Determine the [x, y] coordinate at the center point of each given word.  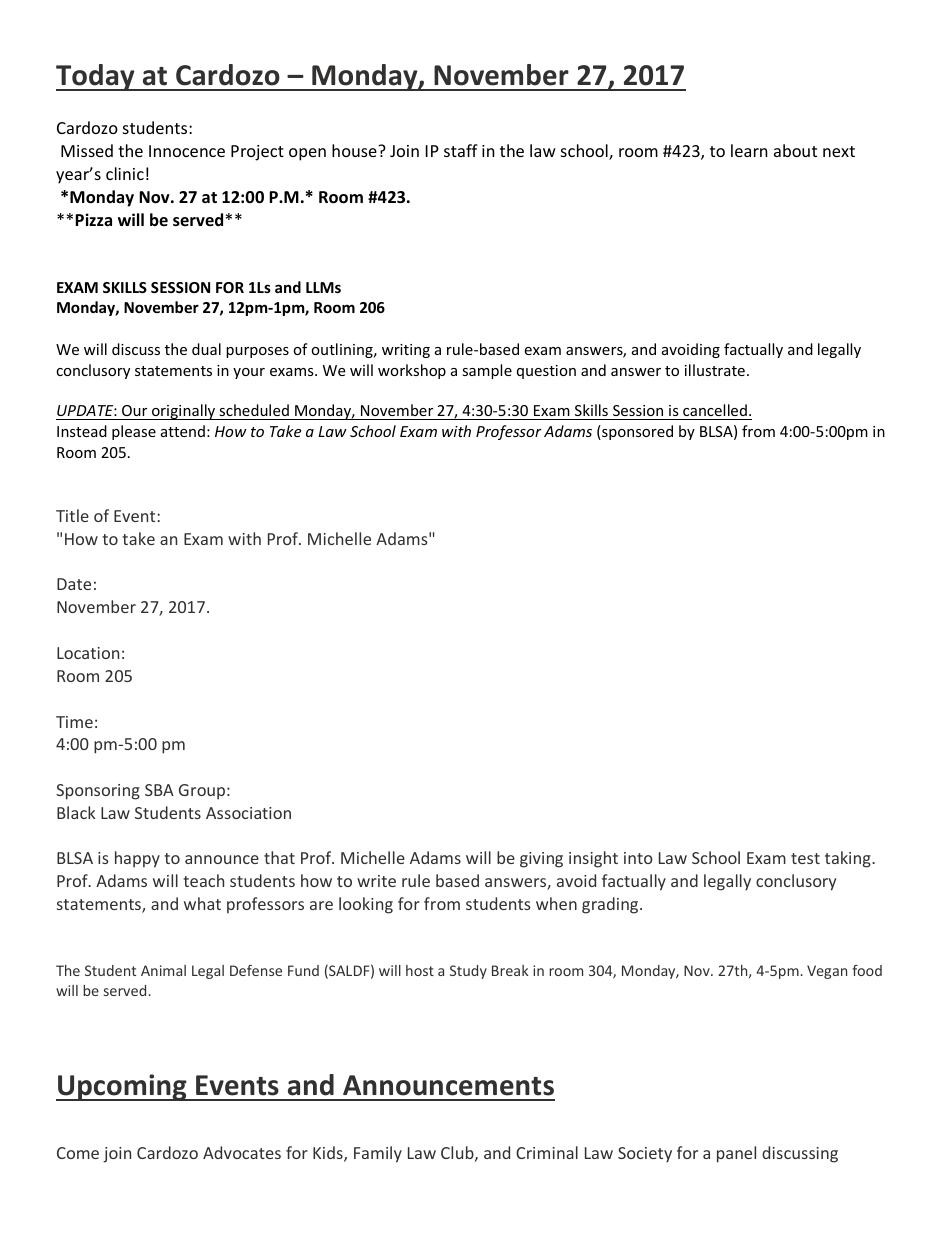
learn [749, 150]
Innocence [187, 151]
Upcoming [122, 1087]
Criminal [547, 1152]
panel [736, 1154]
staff [461, 150]
